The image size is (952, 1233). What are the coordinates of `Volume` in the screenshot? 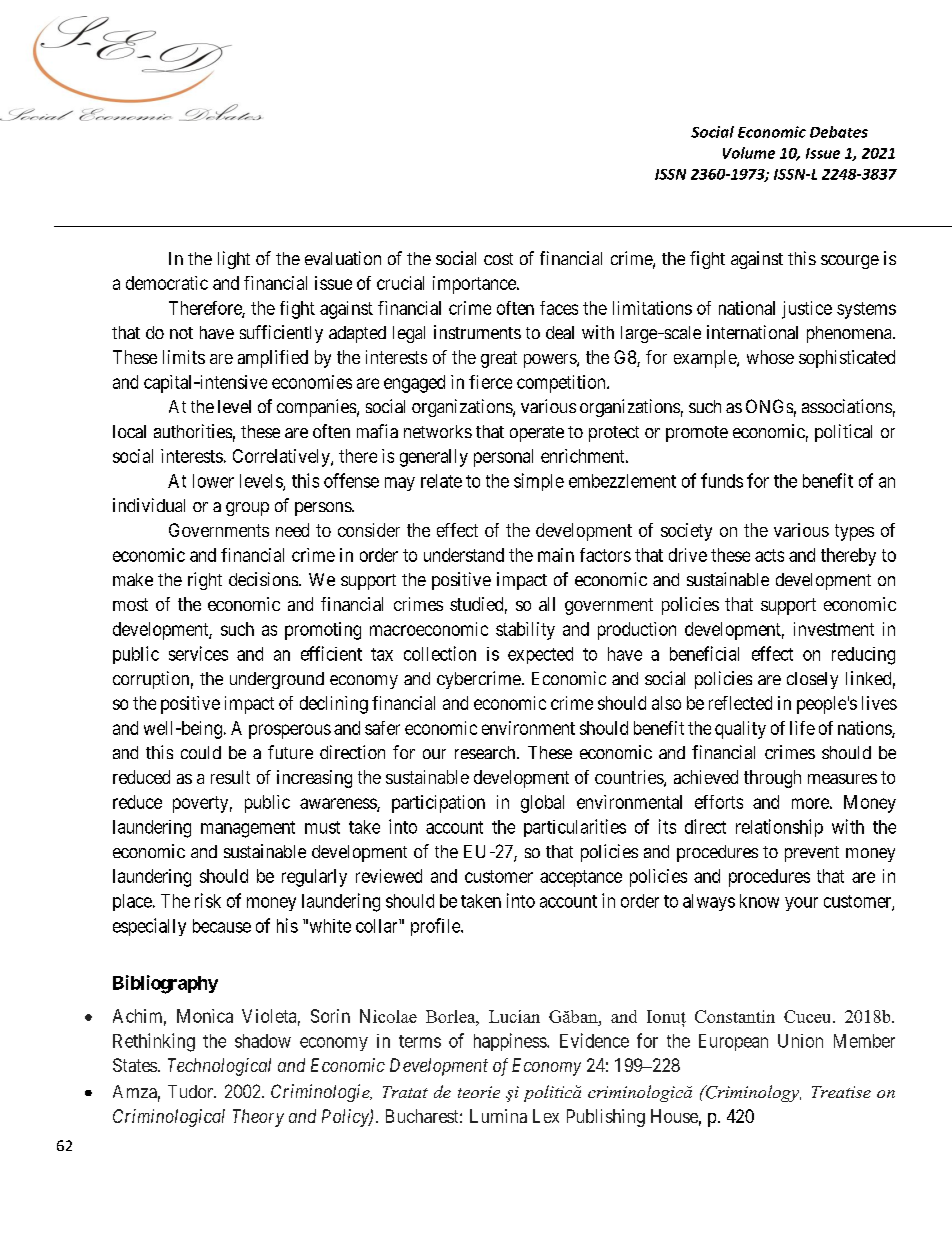 It's located at (749, 153).
